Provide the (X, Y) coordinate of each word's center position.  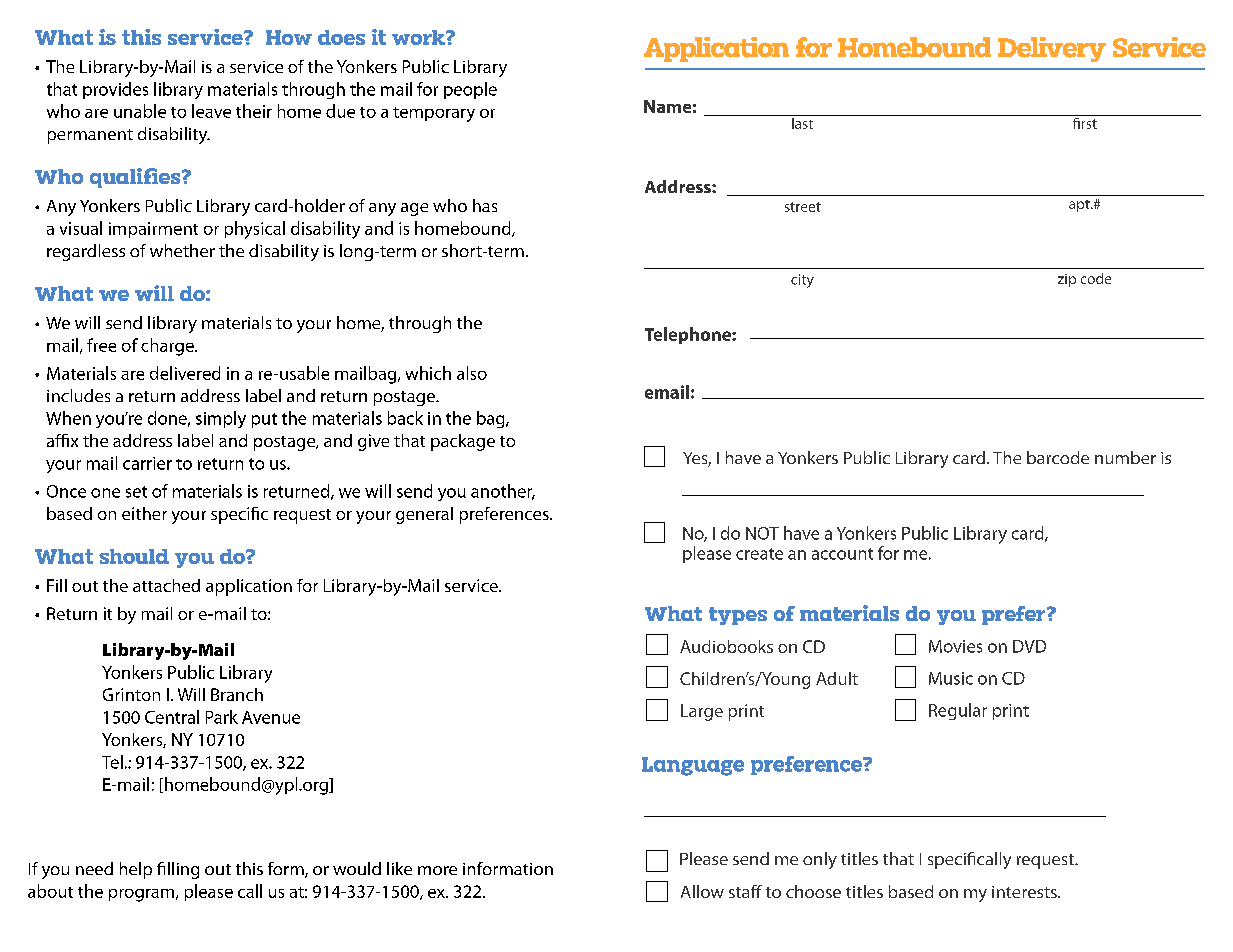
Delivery (1052, 49)
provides (115, 90)
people (470, 90)
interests (1025, 892)
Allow (702, 891)
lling (183, 870)
